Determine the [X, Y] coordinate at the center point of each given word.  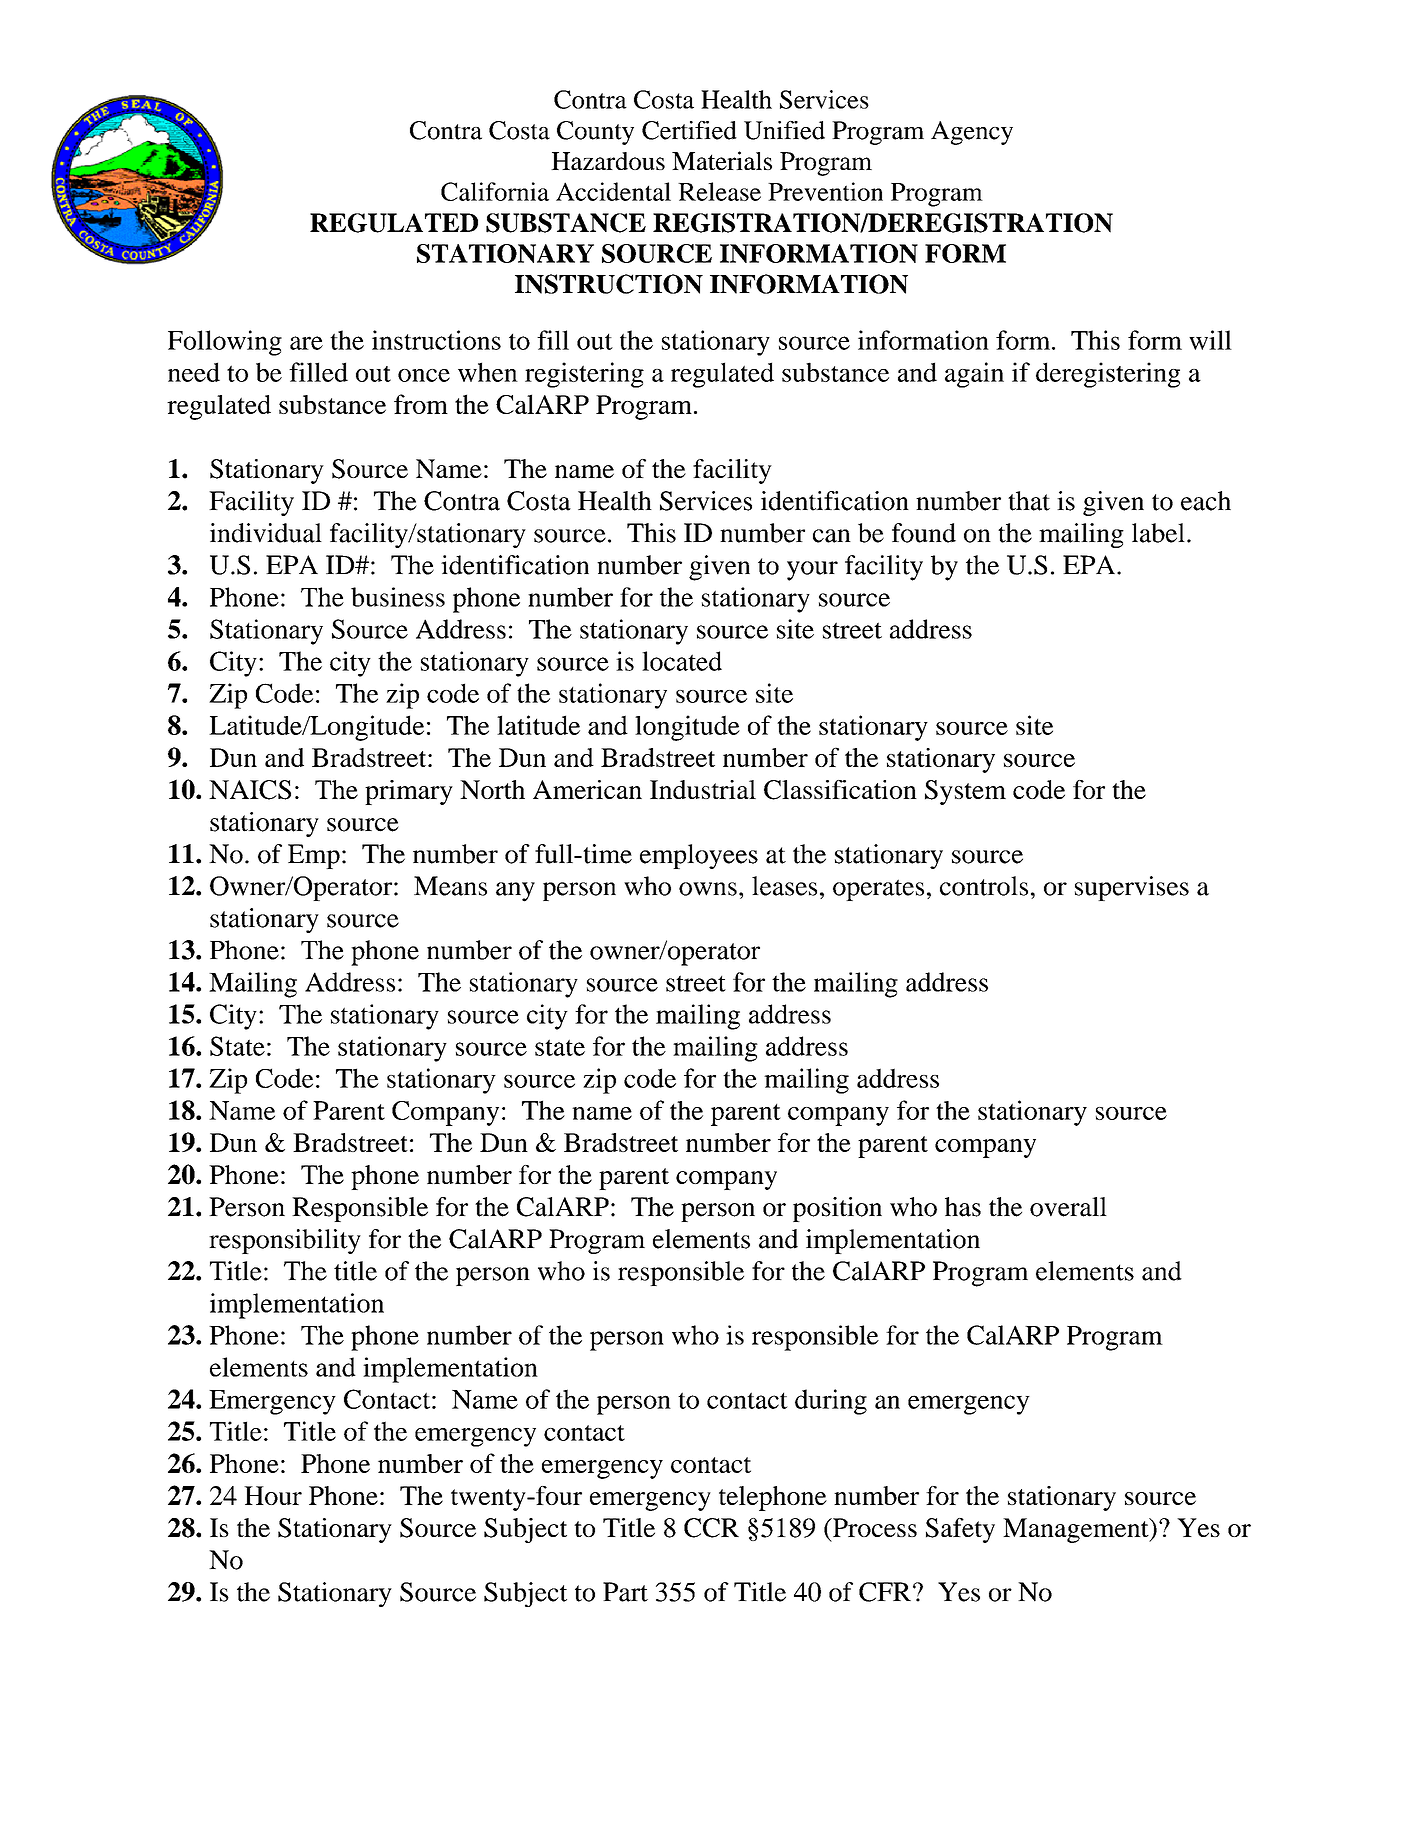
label [1158, 533]
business [398, 597]
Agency [972, 133]
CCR [711, 1528]
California [495, 191]
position [837, 1209]
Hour [273, 1495]
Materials [722, 160]
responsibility [285, 1241]
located [682, 661]
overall [1068, 1207]
